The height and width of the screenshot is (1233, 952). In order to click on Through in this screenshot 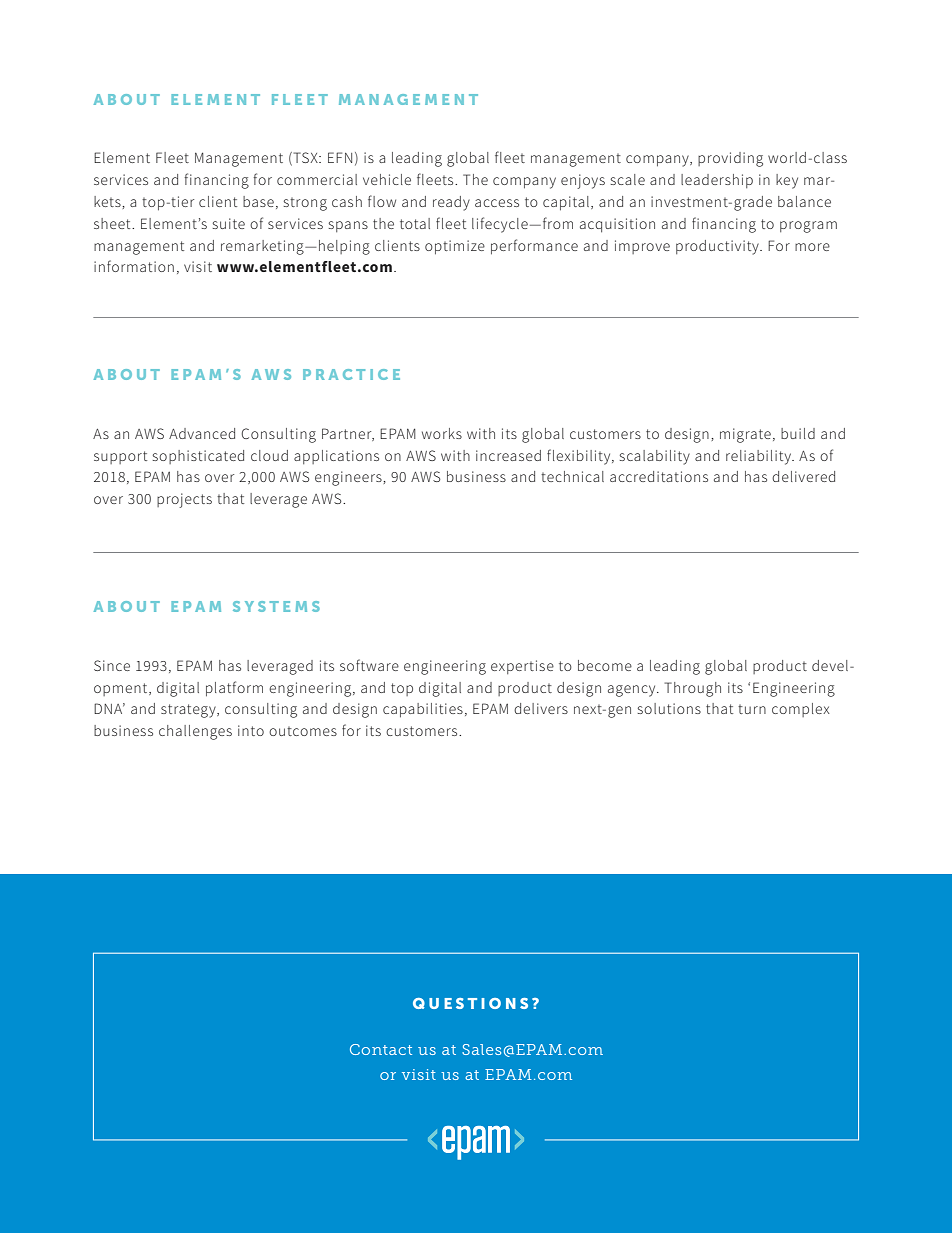, I will do `click(692, 689)`.
